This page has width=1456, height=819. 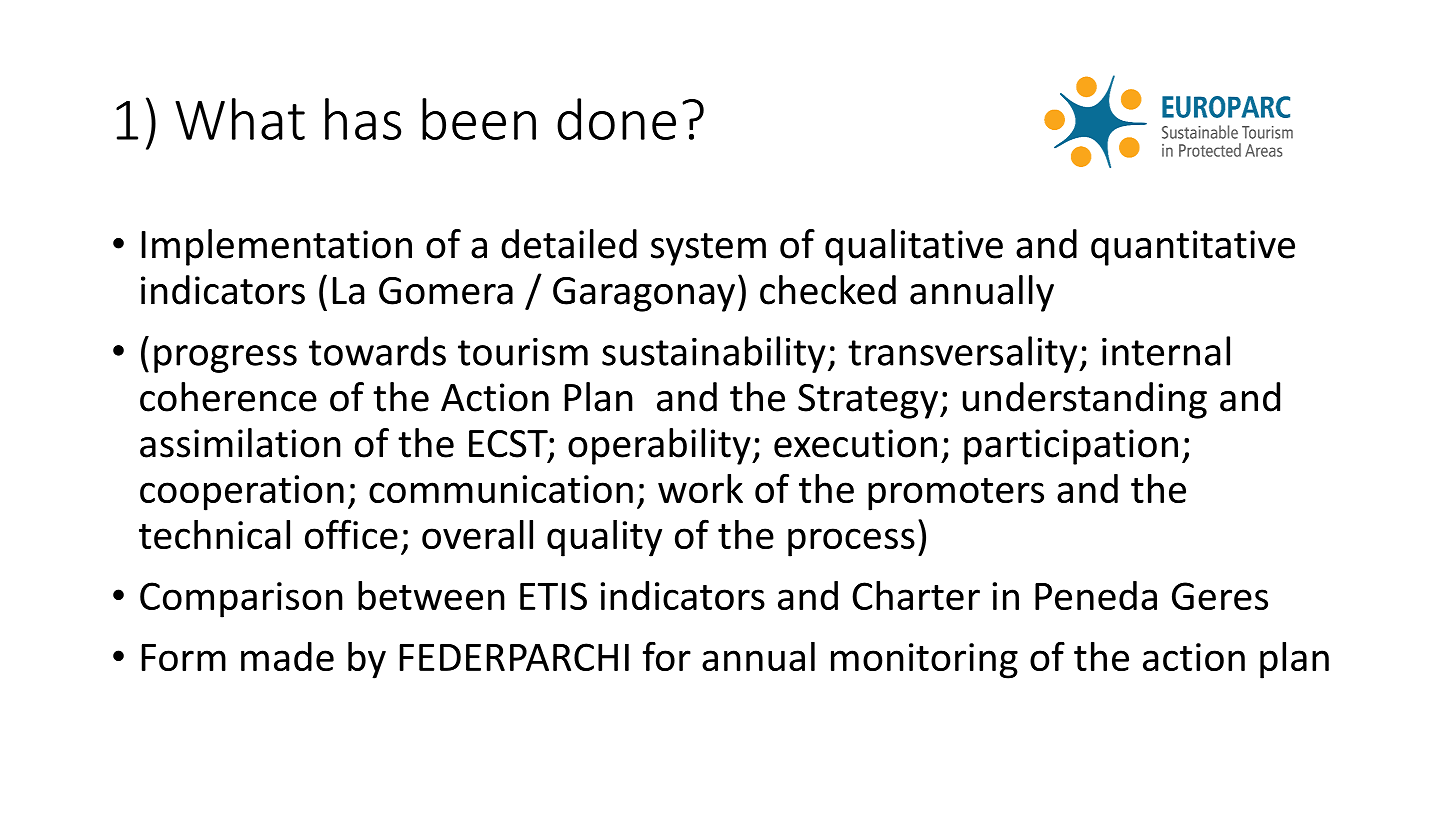 What do you see at coordinates (363, 119) in the page?
I see `has` at bounding box center [363, 119].
